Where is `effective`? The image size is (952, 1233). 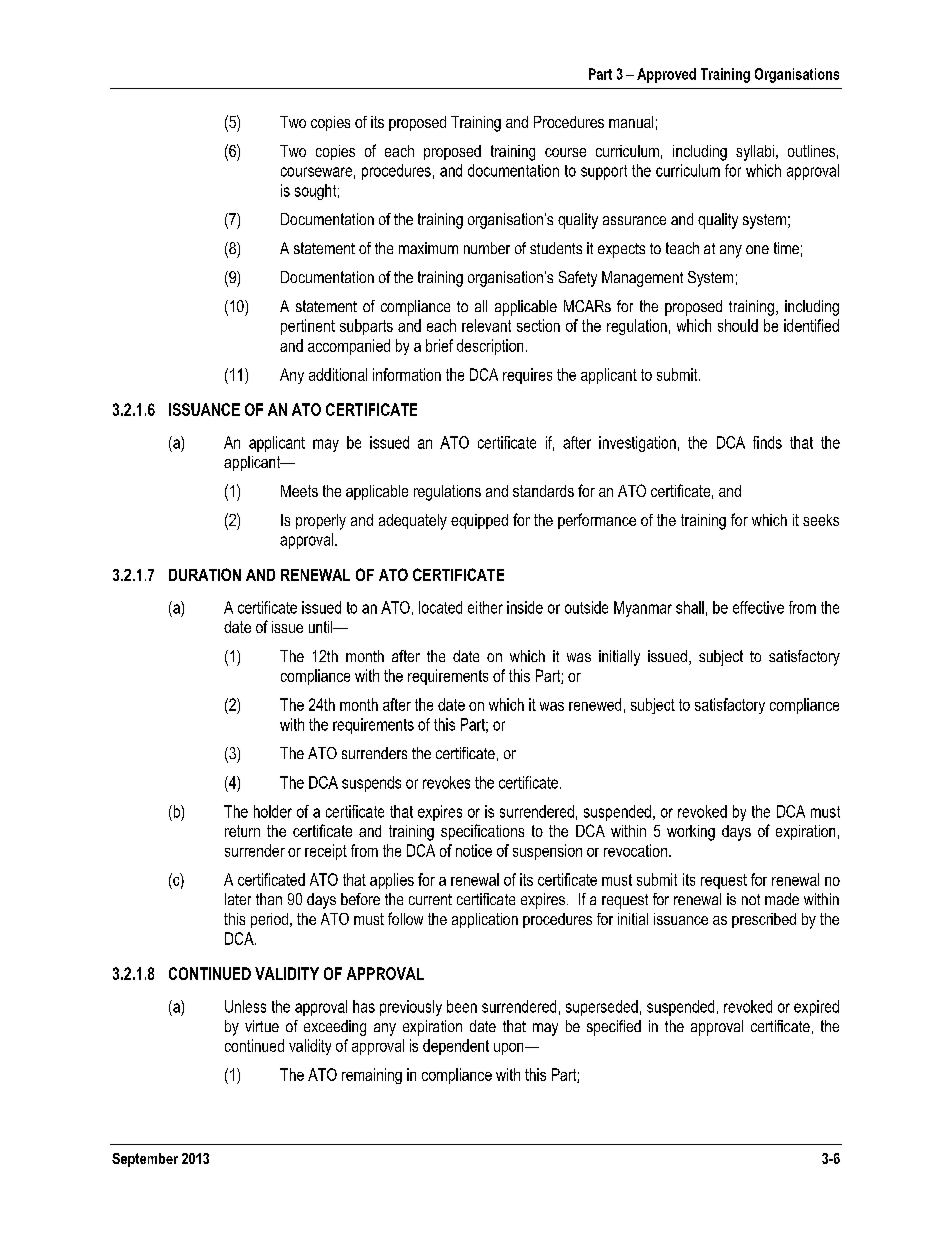 effective is located at coordinates (758, 607).
